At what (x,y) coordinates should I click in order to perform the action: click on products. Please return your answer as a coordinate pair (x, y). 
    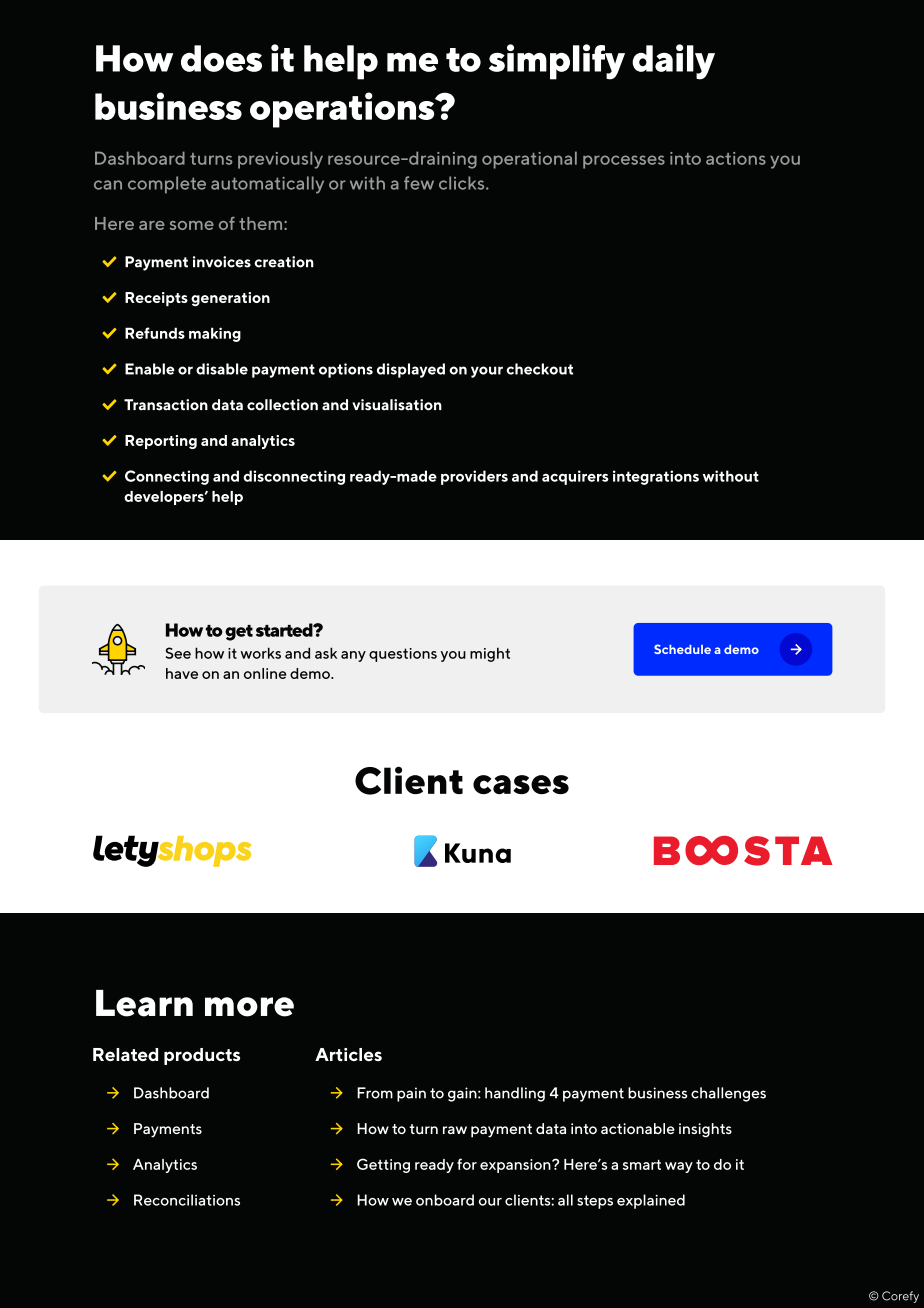
    Looking at the image, I should click on (202, 1056).
